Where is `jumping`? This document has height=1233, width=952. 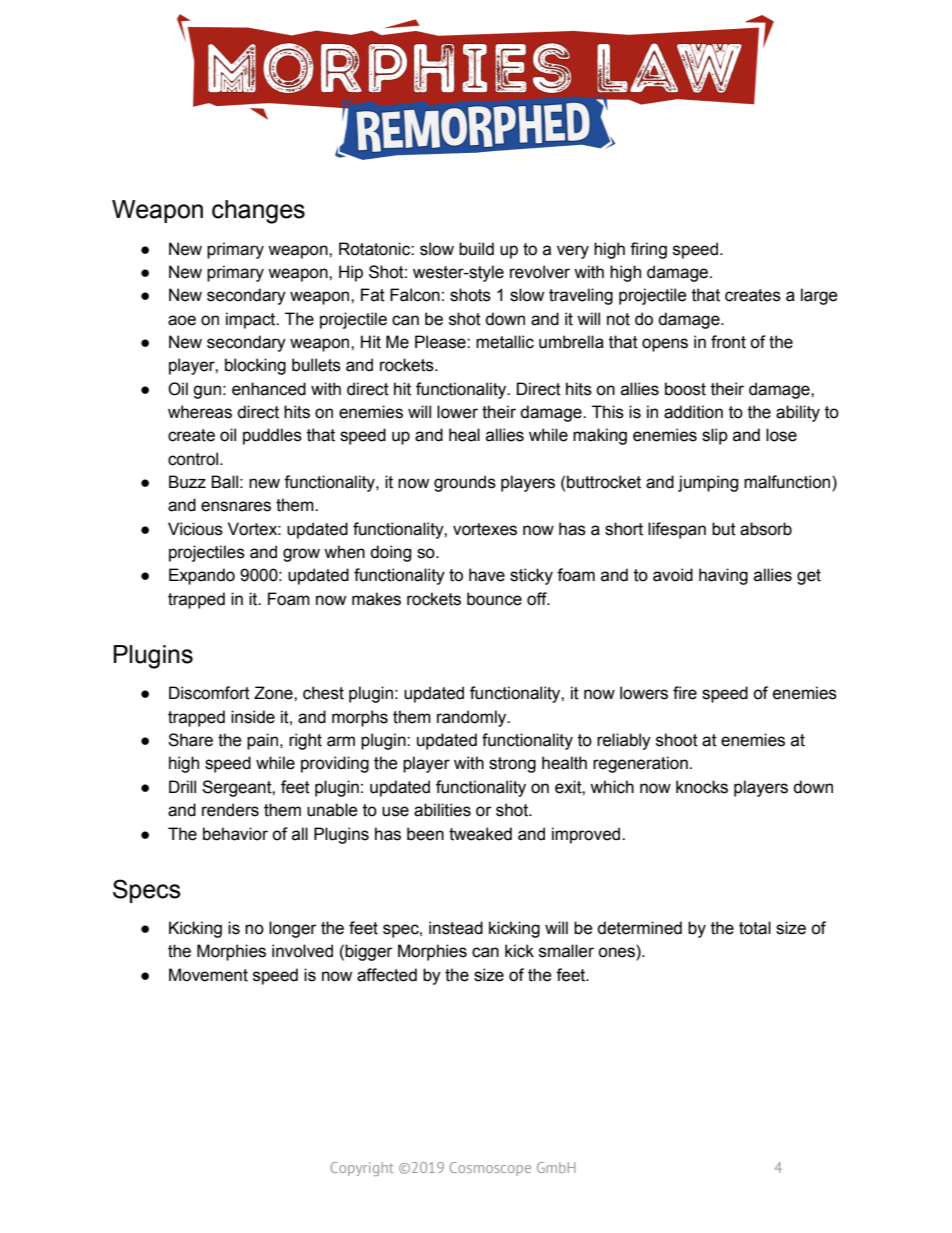
jumping is located at coordinates (708, 483).
